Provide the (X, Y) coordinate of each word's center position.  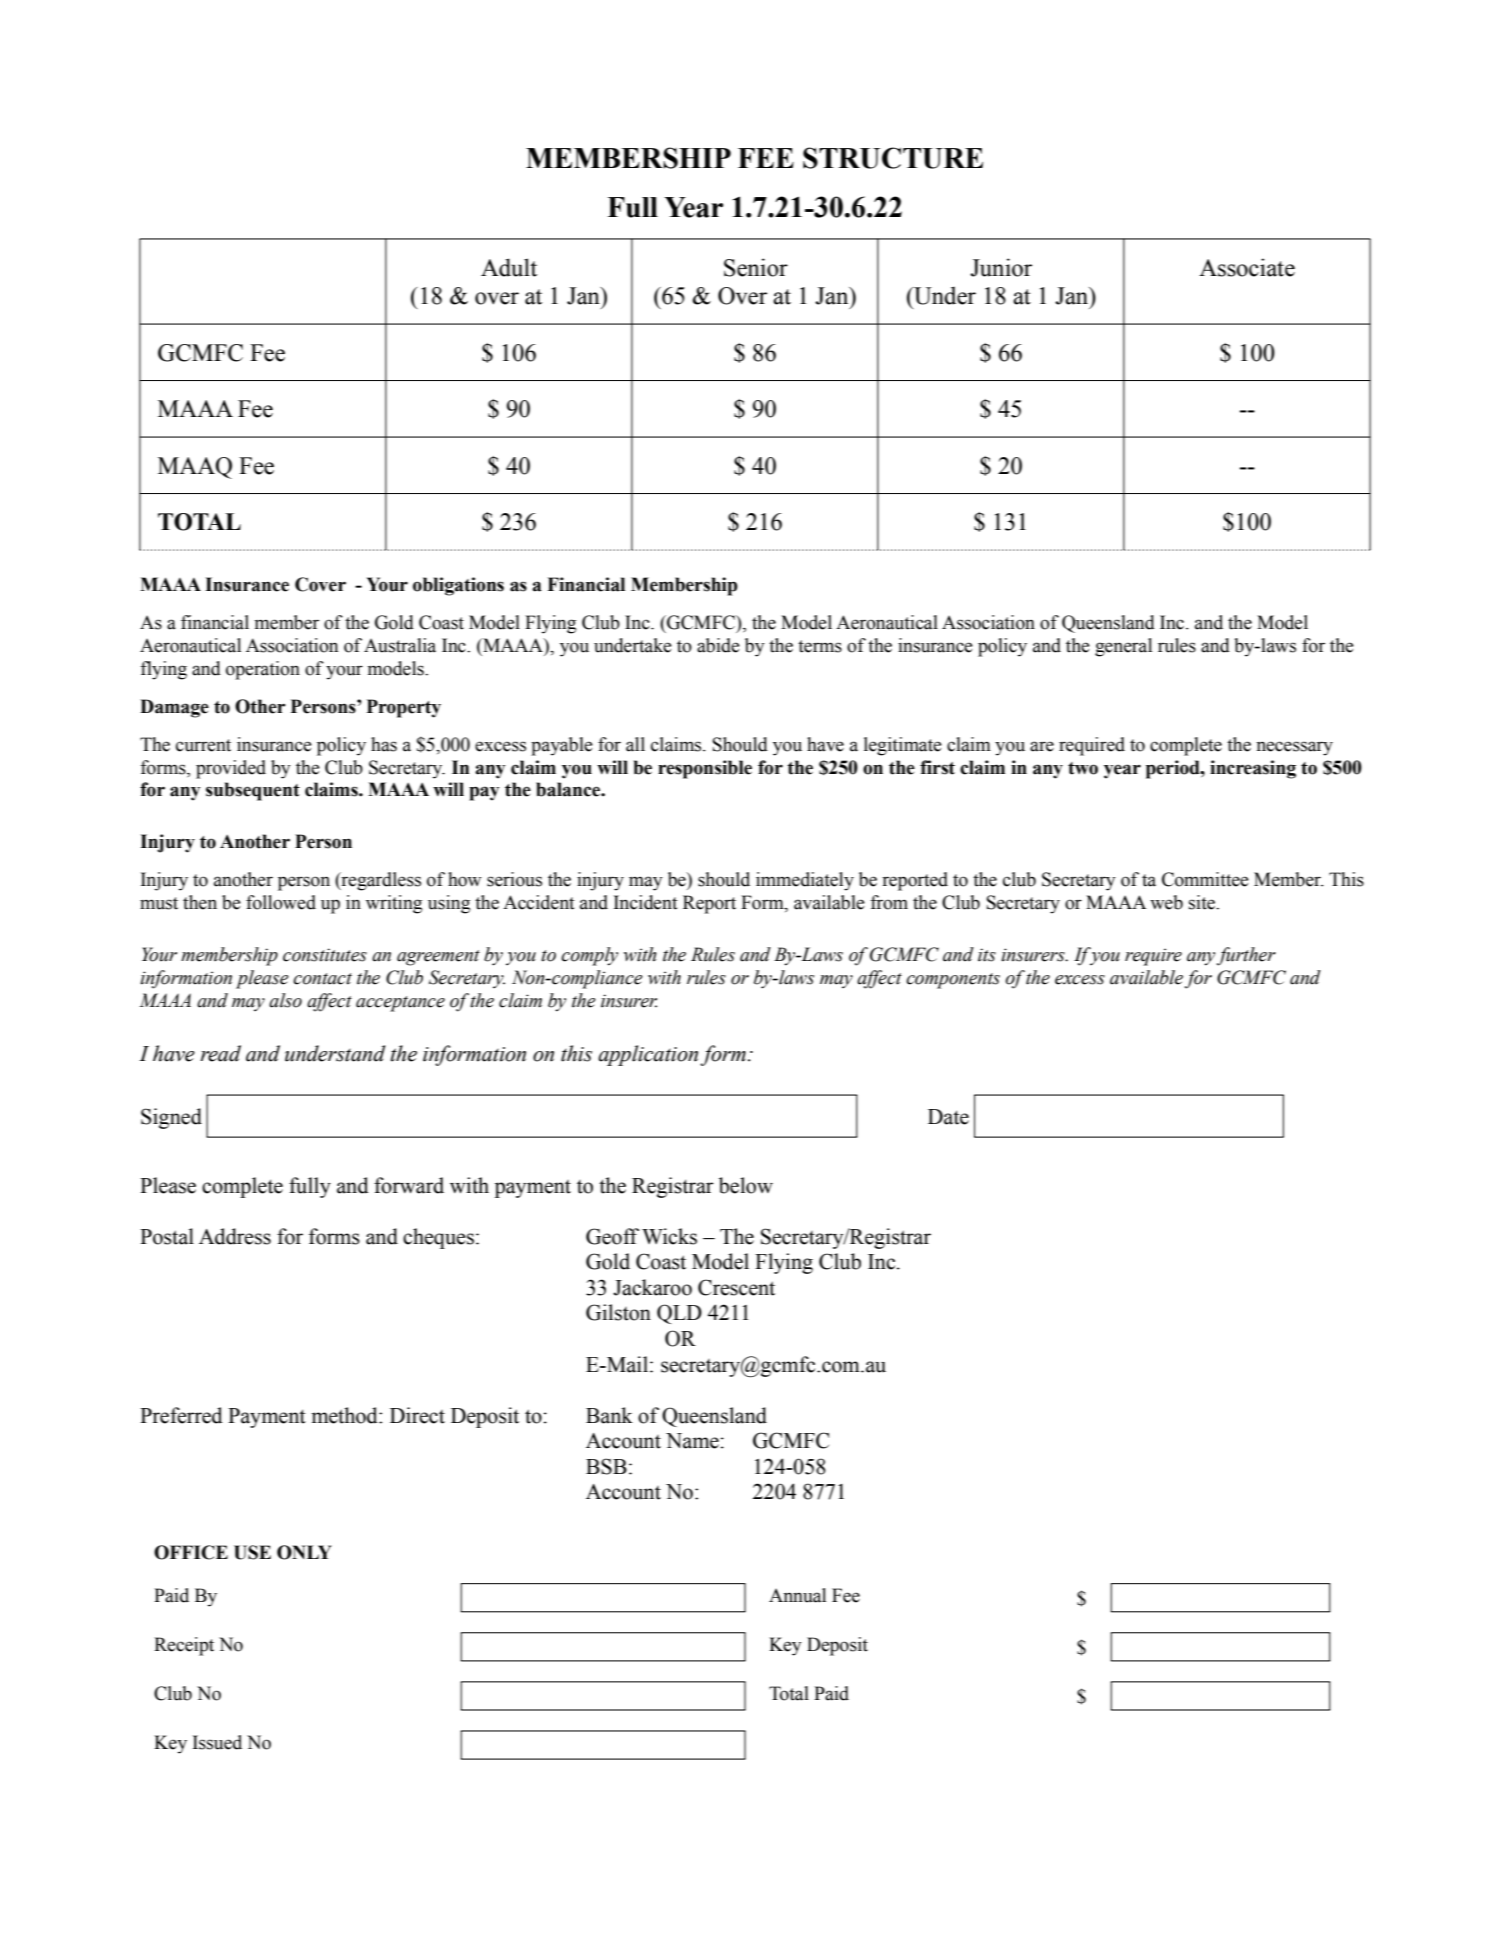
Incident (646, 902)
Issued (217, 1742)
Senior (756, 267)
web (1166, 902)
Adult (509, 267)
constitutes (325, 955)
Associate (1247, 267)
